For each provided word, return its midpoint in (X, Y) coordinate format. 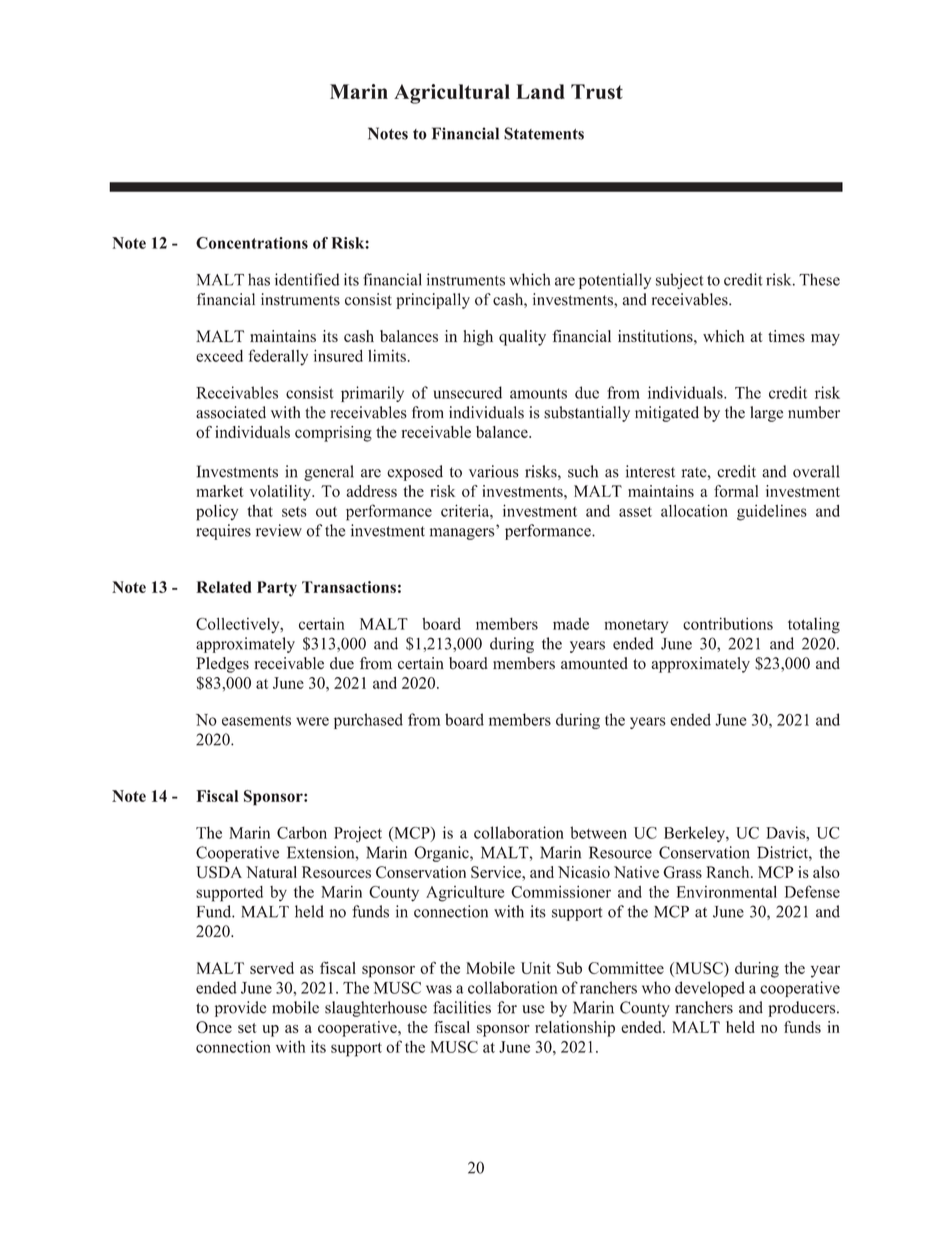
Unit (536, 968)
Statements (544, 133)
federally (278, 357)
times (786, 336)
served (272, 968)
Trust (597, 91)
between (598, 832)
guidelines (772, 513)
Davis (786, 832)
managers (462, 534)
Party (277, 589)
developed (710, 989)
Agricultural (452, 94)
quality (522, 338)
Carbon (302, 832)
